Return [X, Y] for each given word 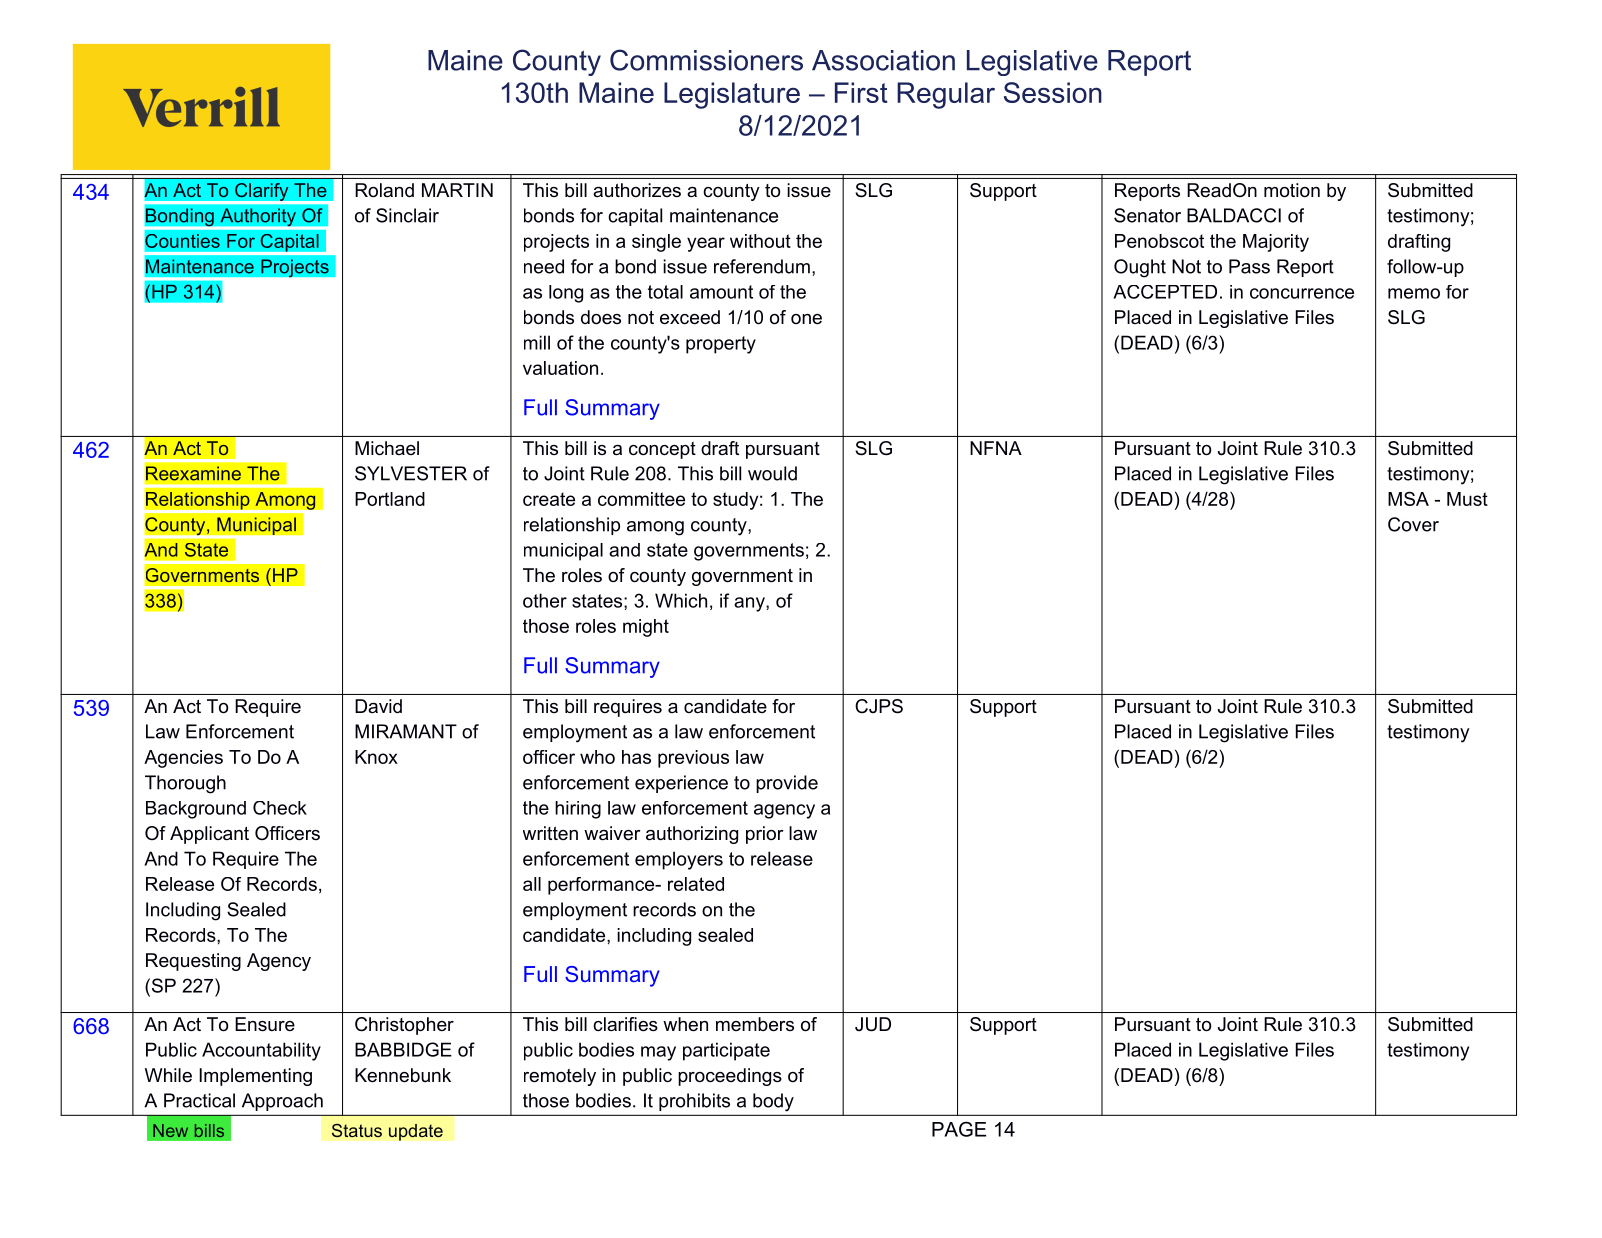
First [861, 92]
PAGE [959, 1129]
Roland [384, 190]
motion [1292, 190]
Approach [282, 1102]
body [773, 1102]
